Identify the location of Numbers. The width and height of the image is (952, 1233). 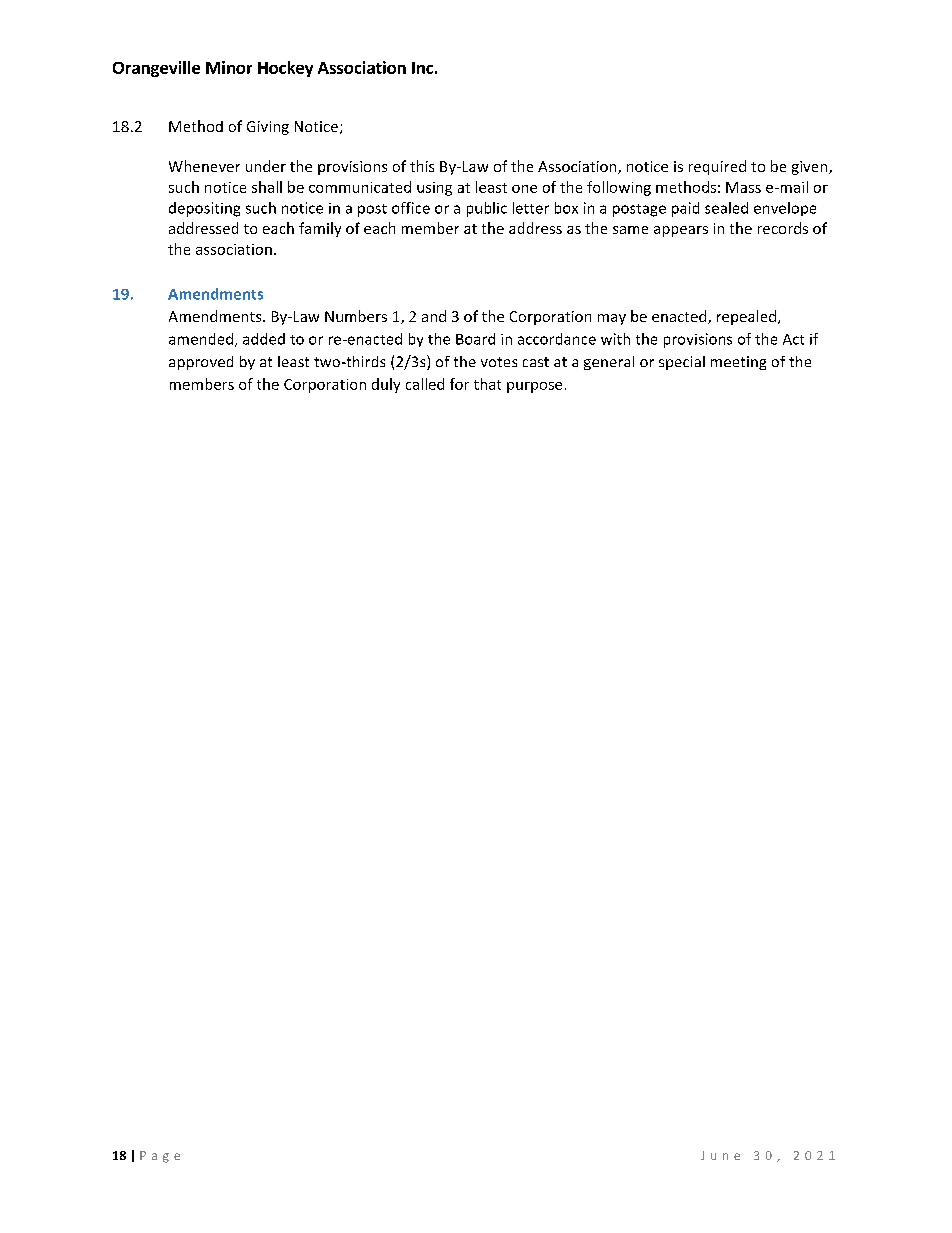
(356, 316).
